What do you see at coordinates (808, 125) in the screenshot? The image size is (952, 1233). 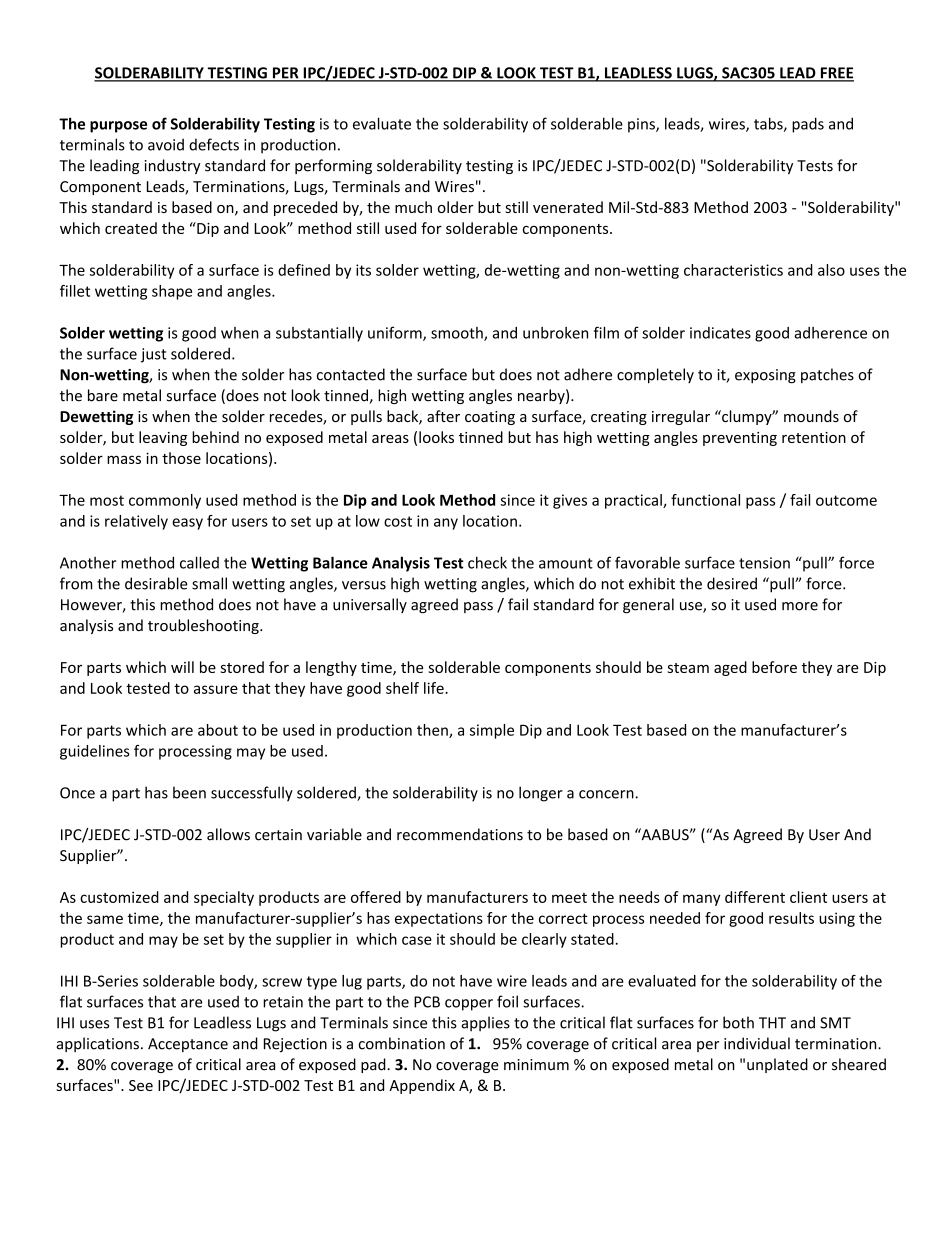 I see `pads` at bounding box center [808, 125].
